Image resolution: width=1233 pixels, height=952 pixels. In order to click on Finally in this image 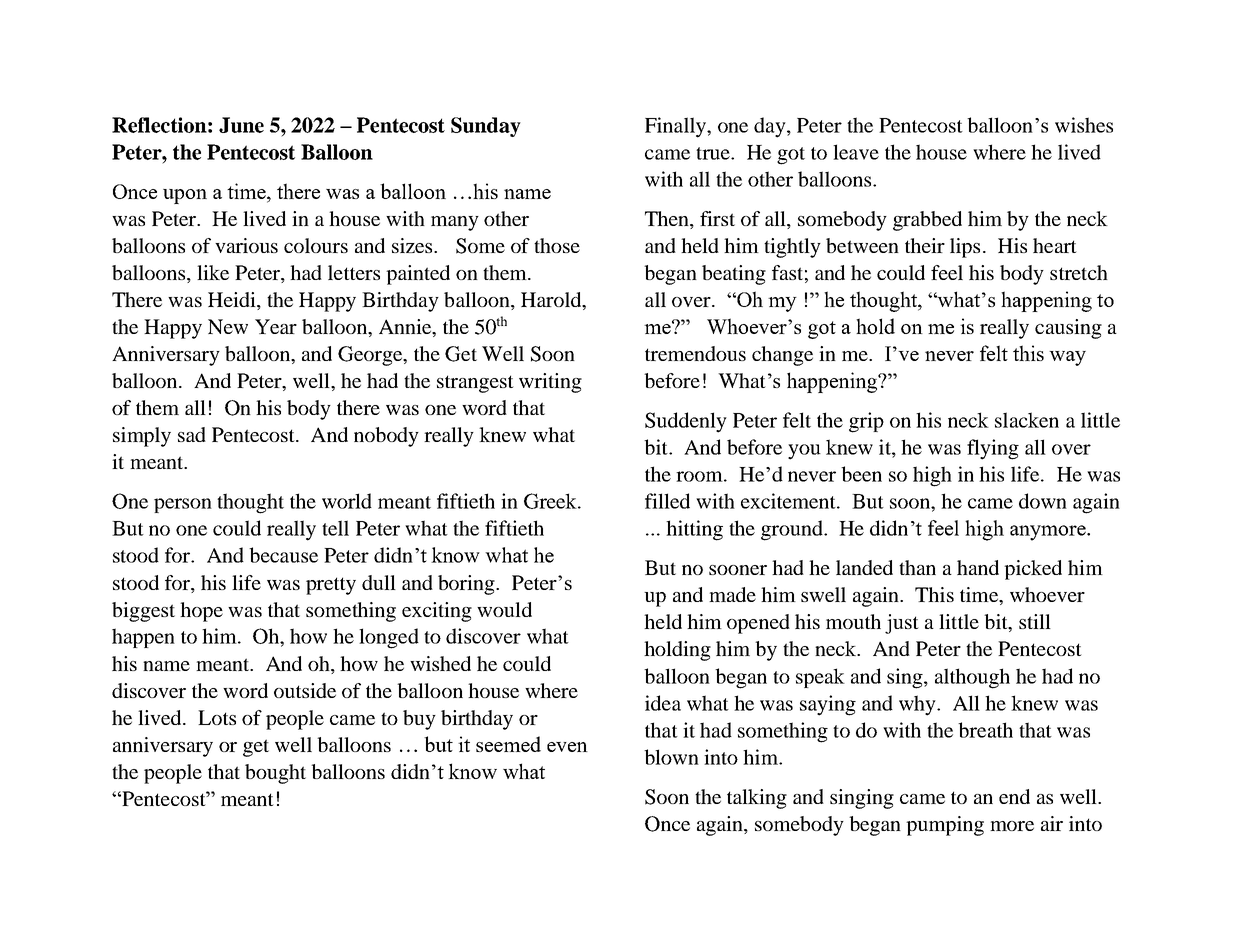, I will do `click(676, 127)`.
